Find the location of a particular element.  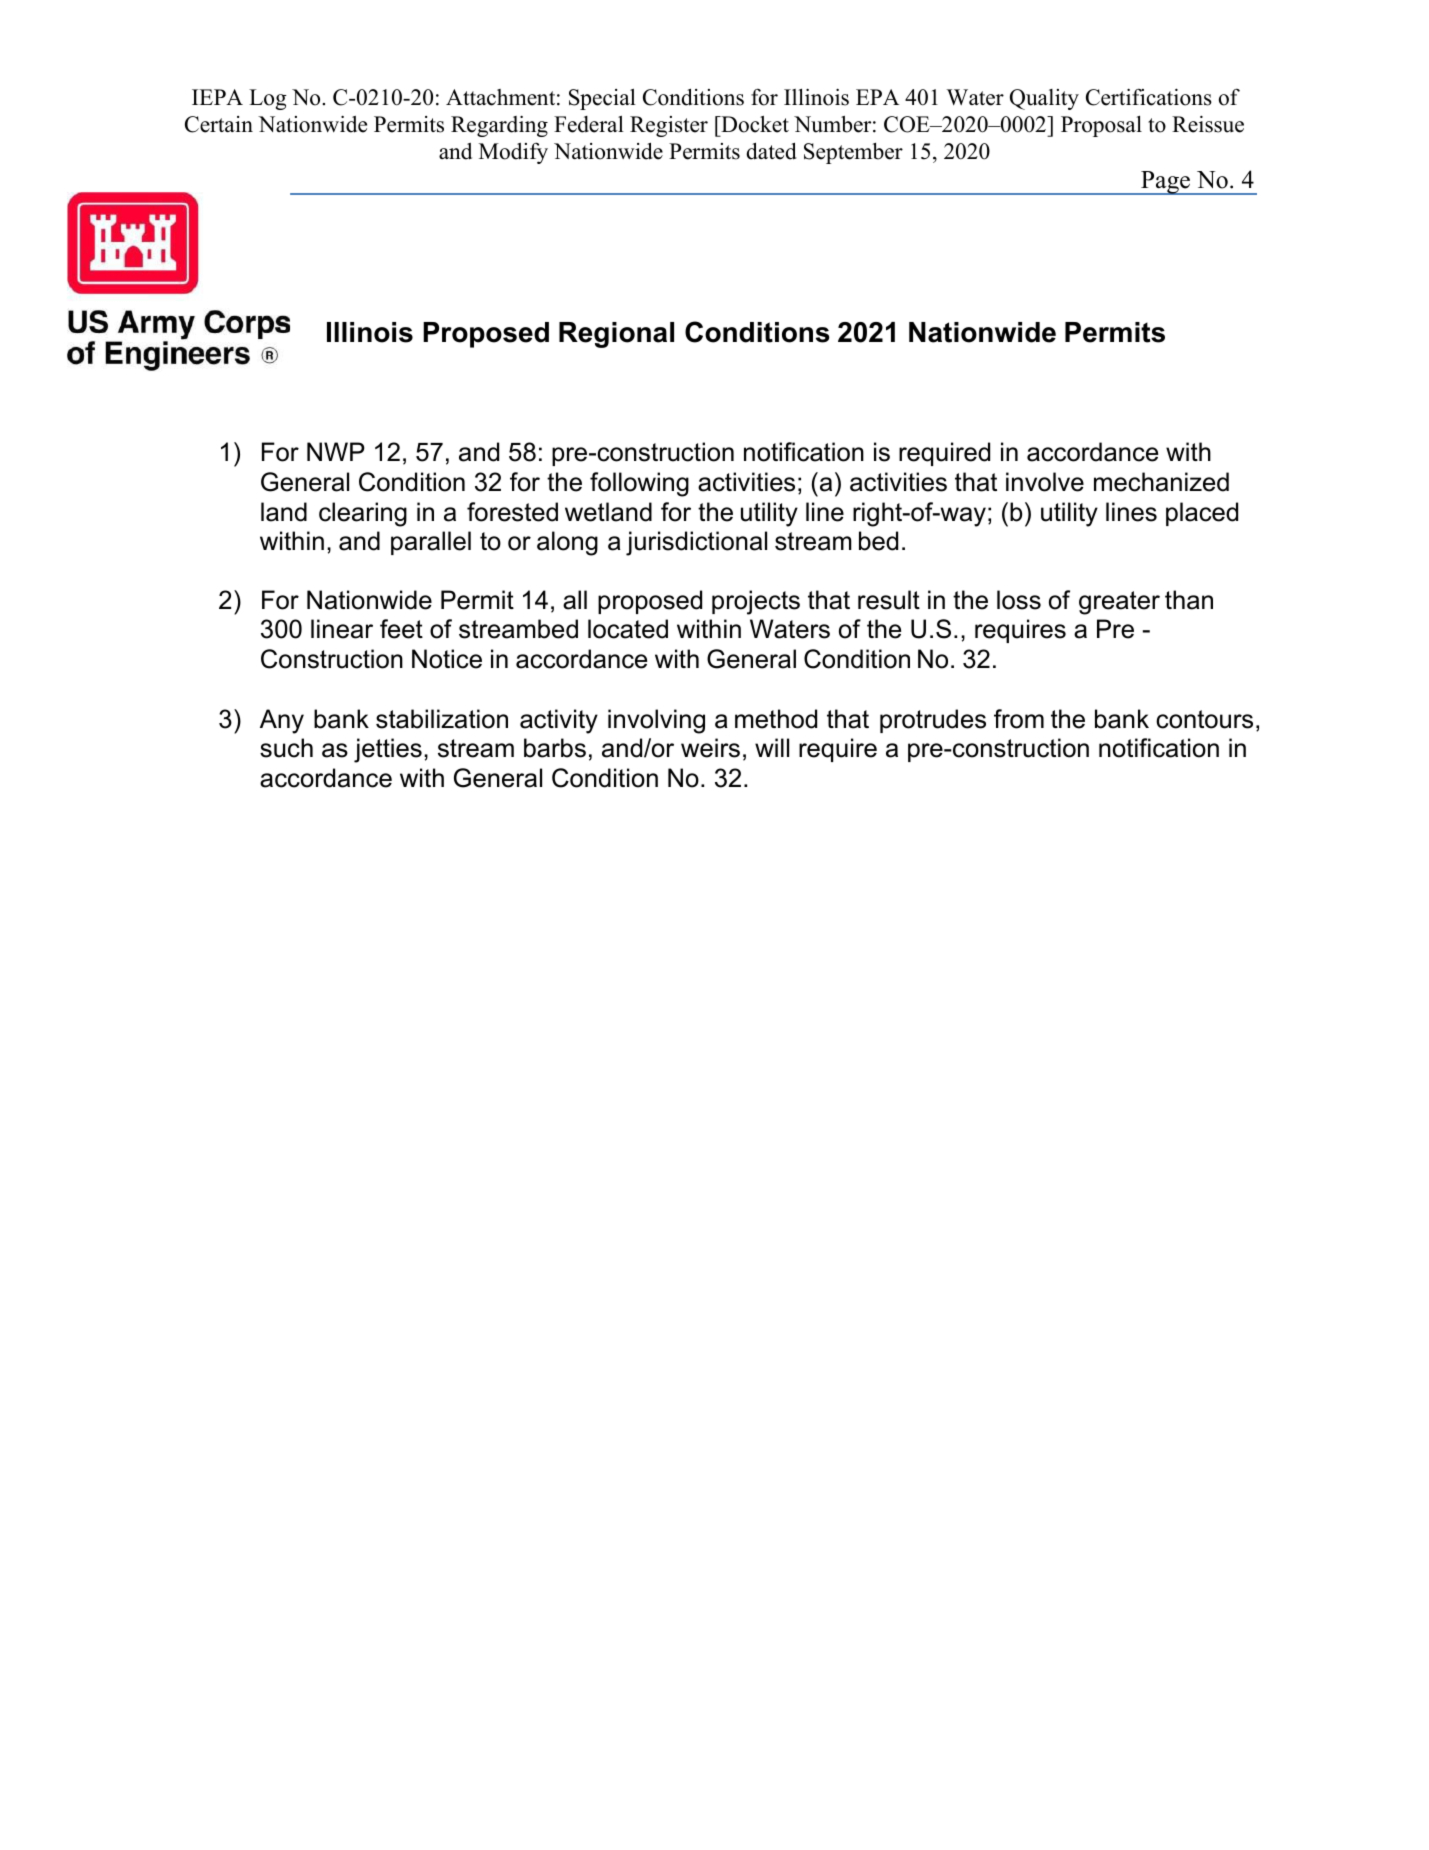

Proposal is located at coordinates (1101, 126).
